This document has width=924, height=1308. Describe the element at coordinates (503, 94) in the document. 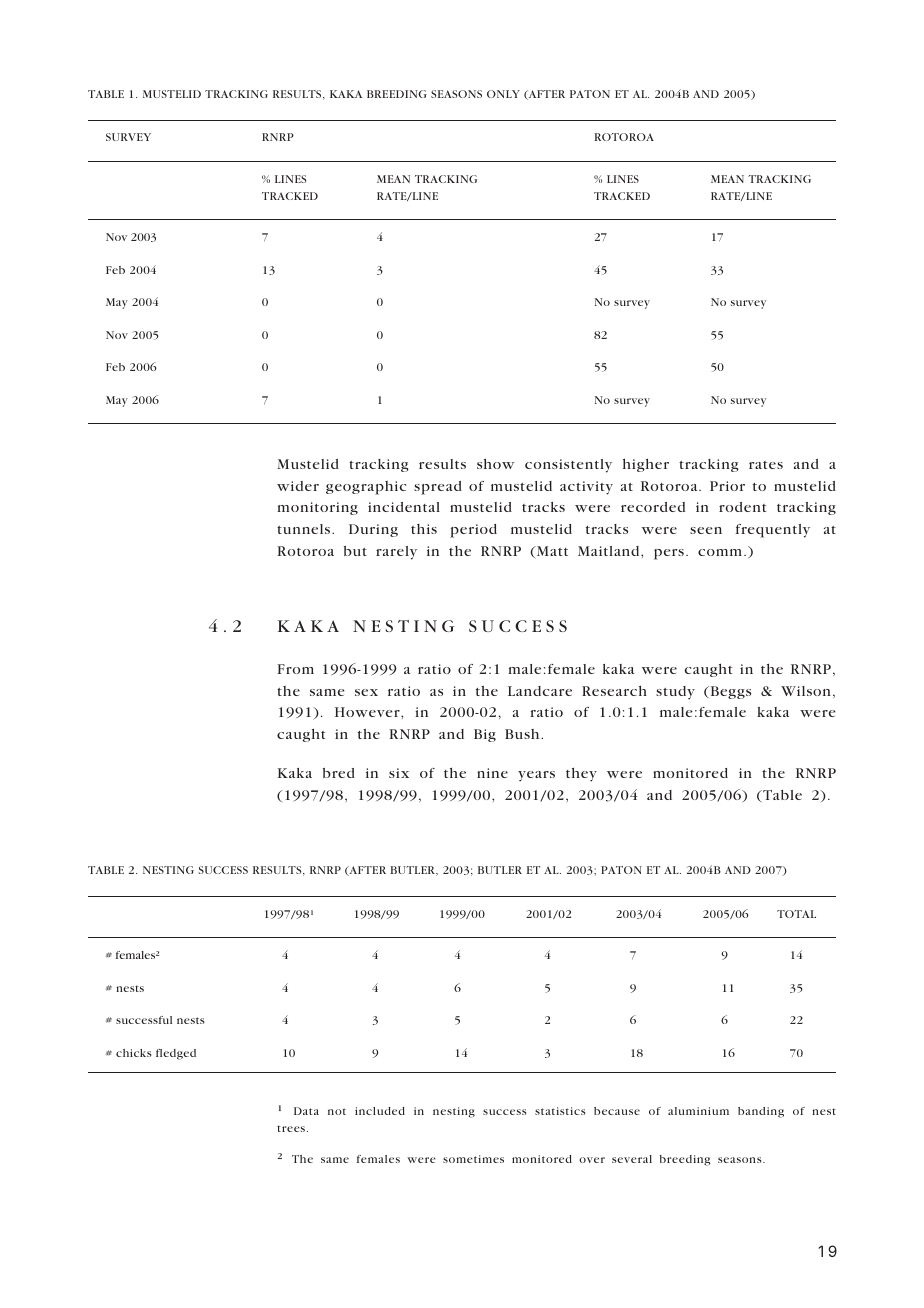

I see `ONLY` at that location.
